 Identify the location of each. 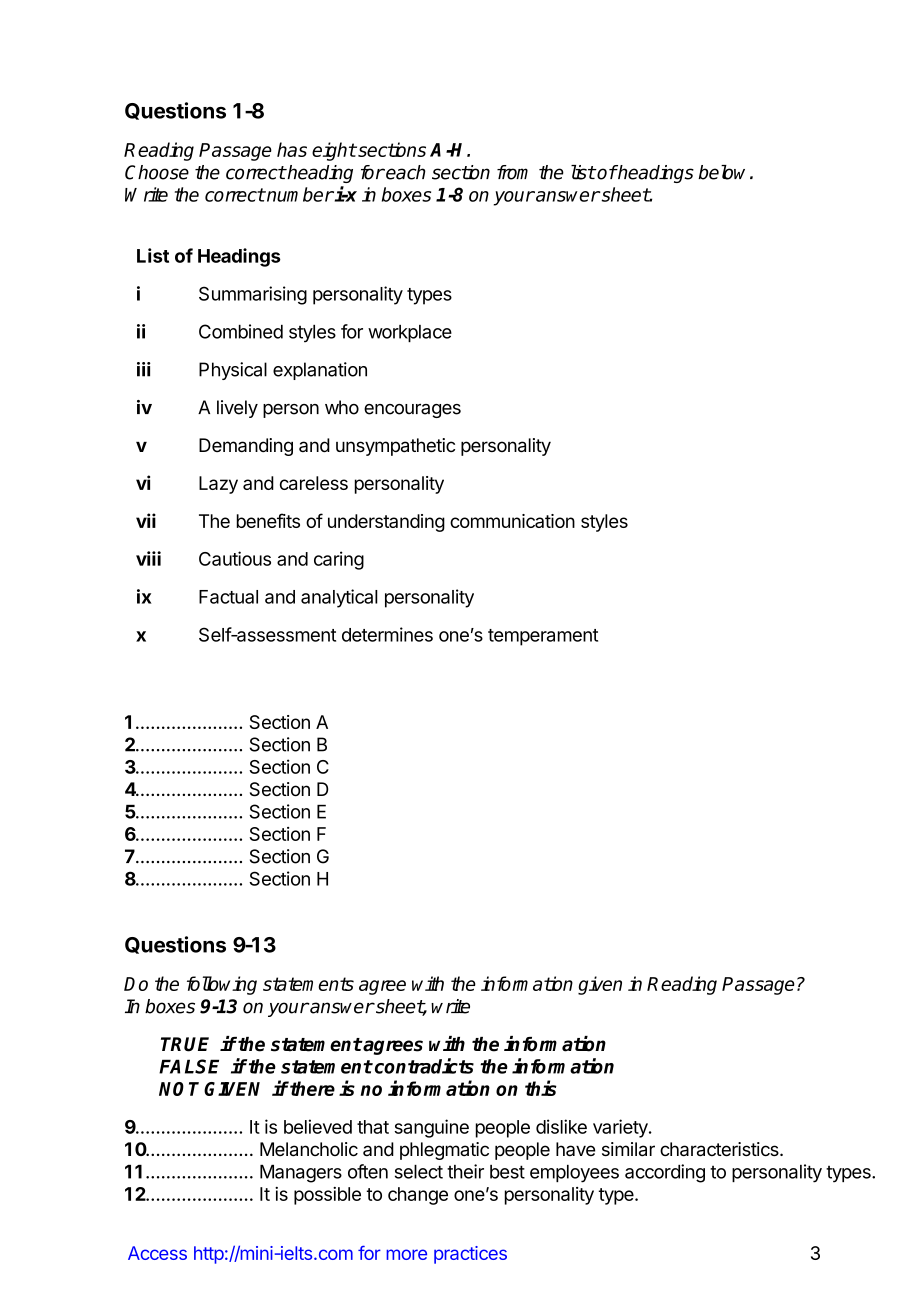
(405, 172).
